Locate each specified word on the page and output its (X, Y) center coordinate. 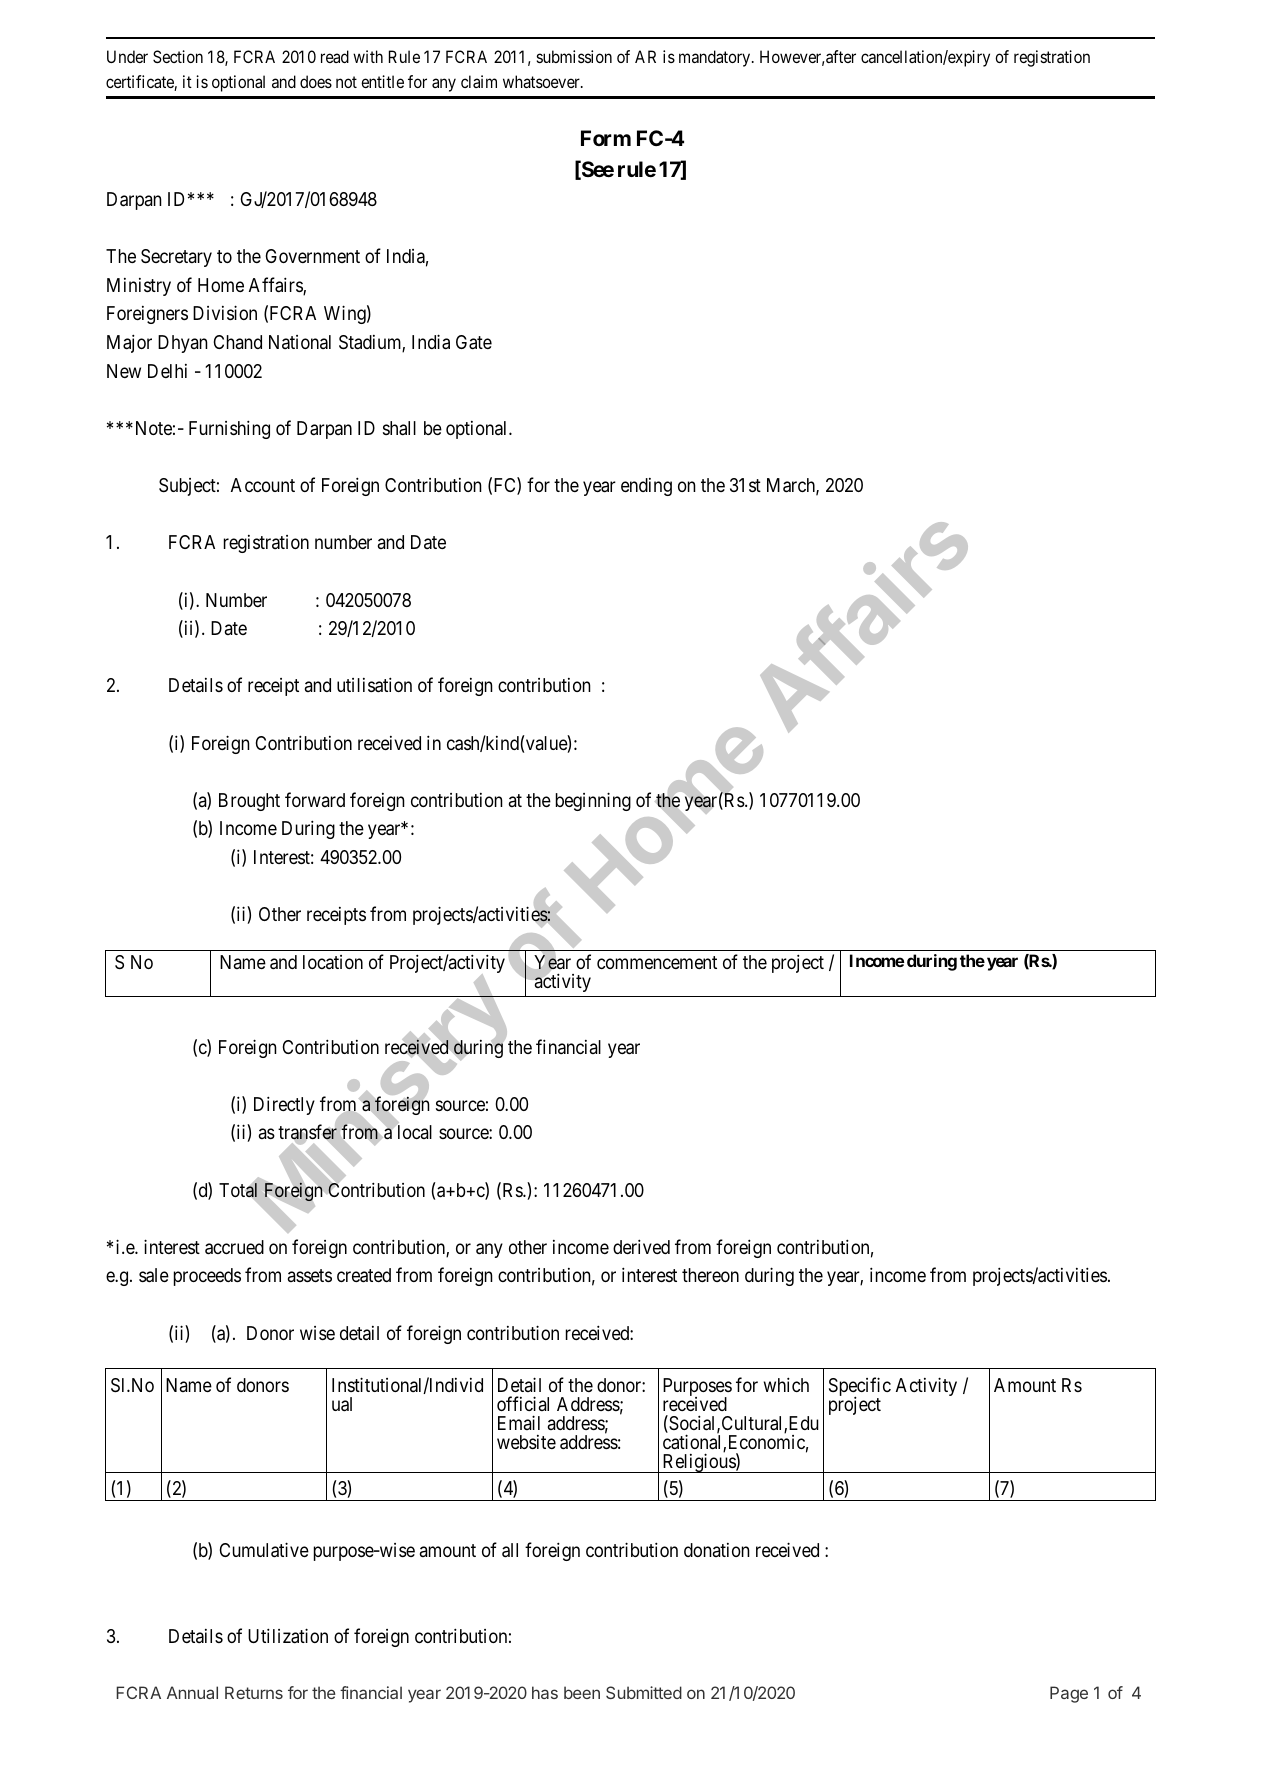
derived (641, 1246)
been (582, 1692)
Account (263, 485)
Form (606, 138)
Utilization (288, 1636)
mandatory (716, 58)
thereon (710, 1275)
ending (646, 487)
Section (178, 56)
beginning (593, 801)
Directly (284, 1105)
